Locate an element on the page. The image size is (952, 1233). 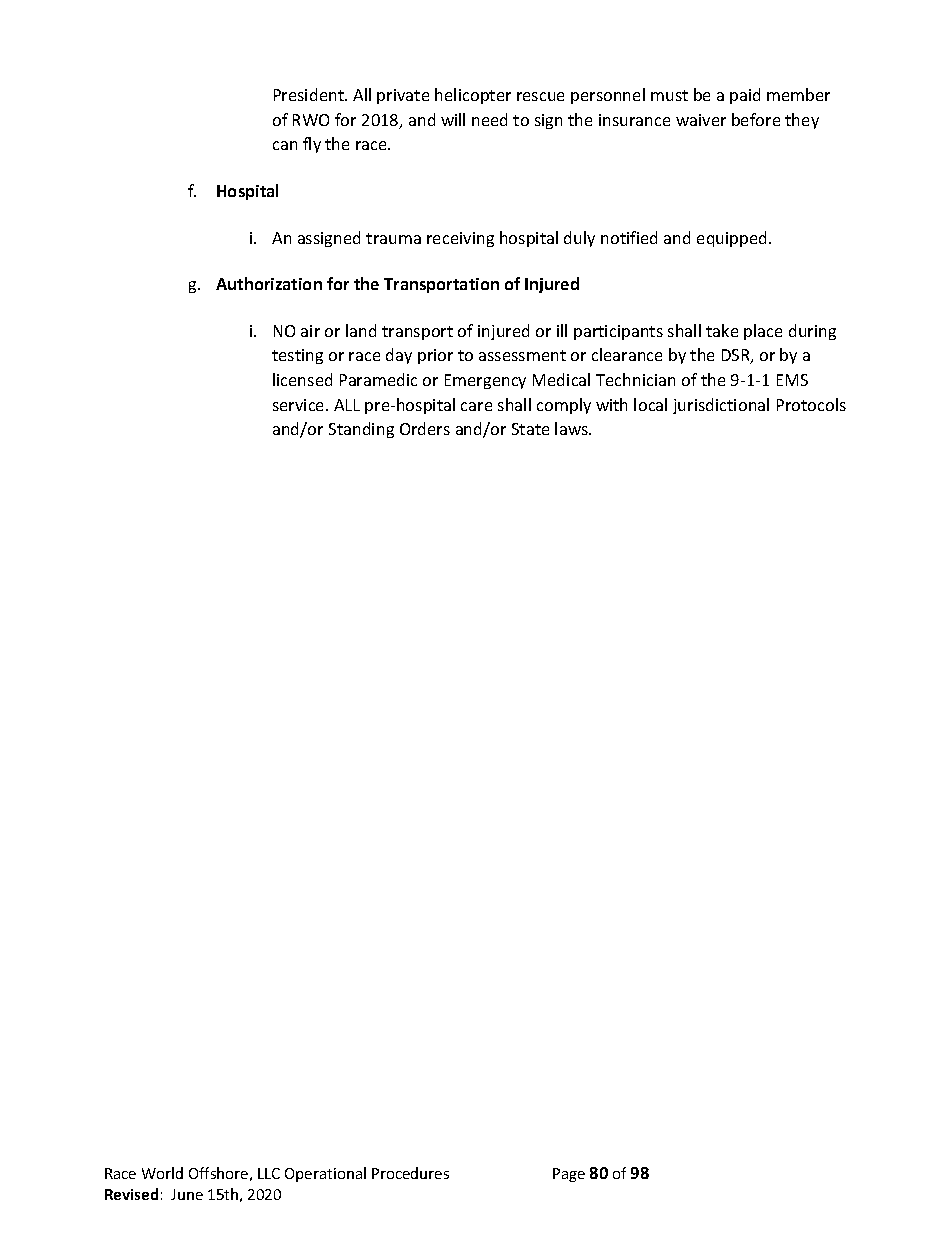
LLC is located at coordinates (269, 1173).
